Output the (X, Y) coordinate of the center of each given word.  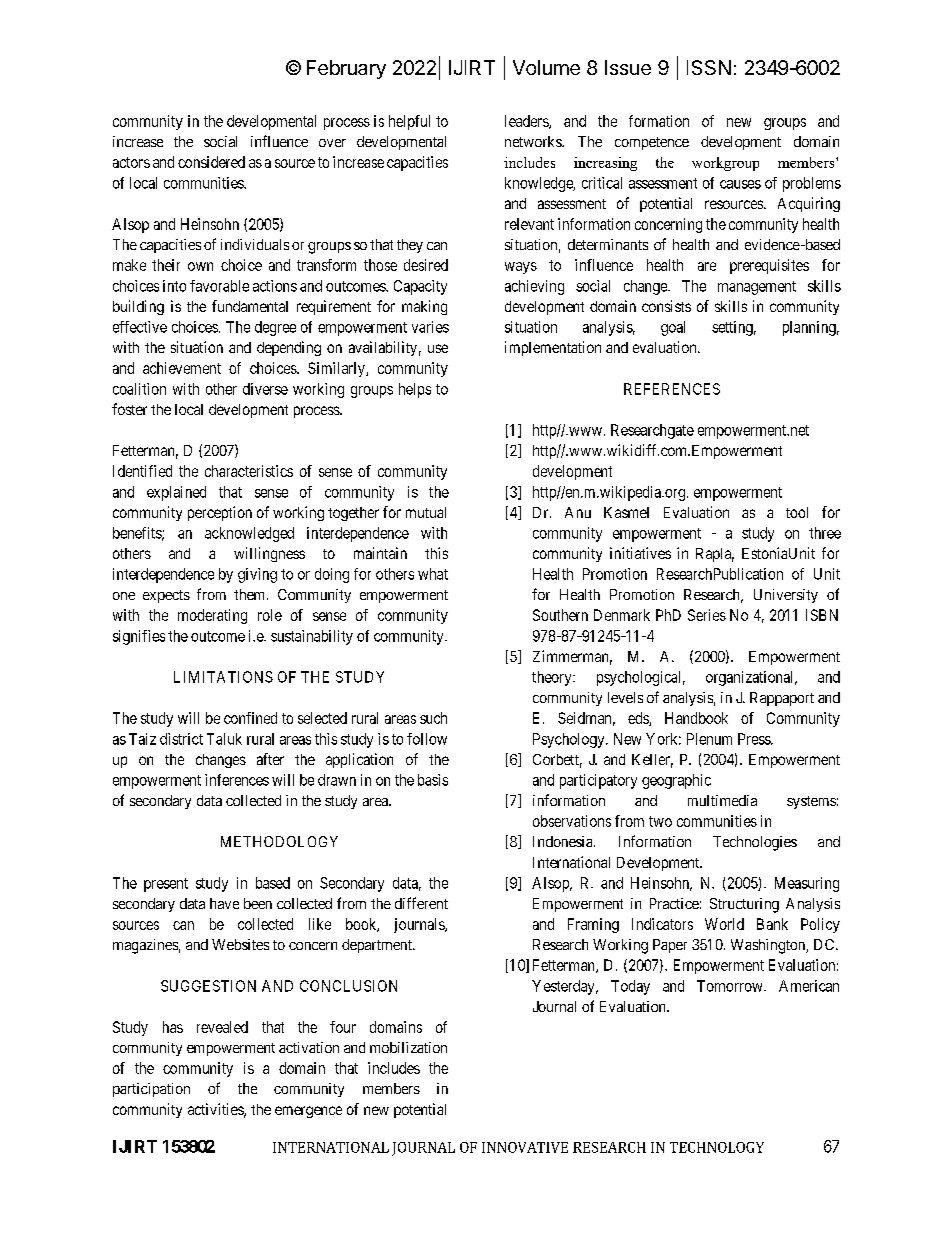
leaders (527, 122)
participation (151, 1090)
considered (211, 162)
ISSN (709, 67)
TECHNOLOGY (717, 1147)
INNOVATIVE (525, 1147)
